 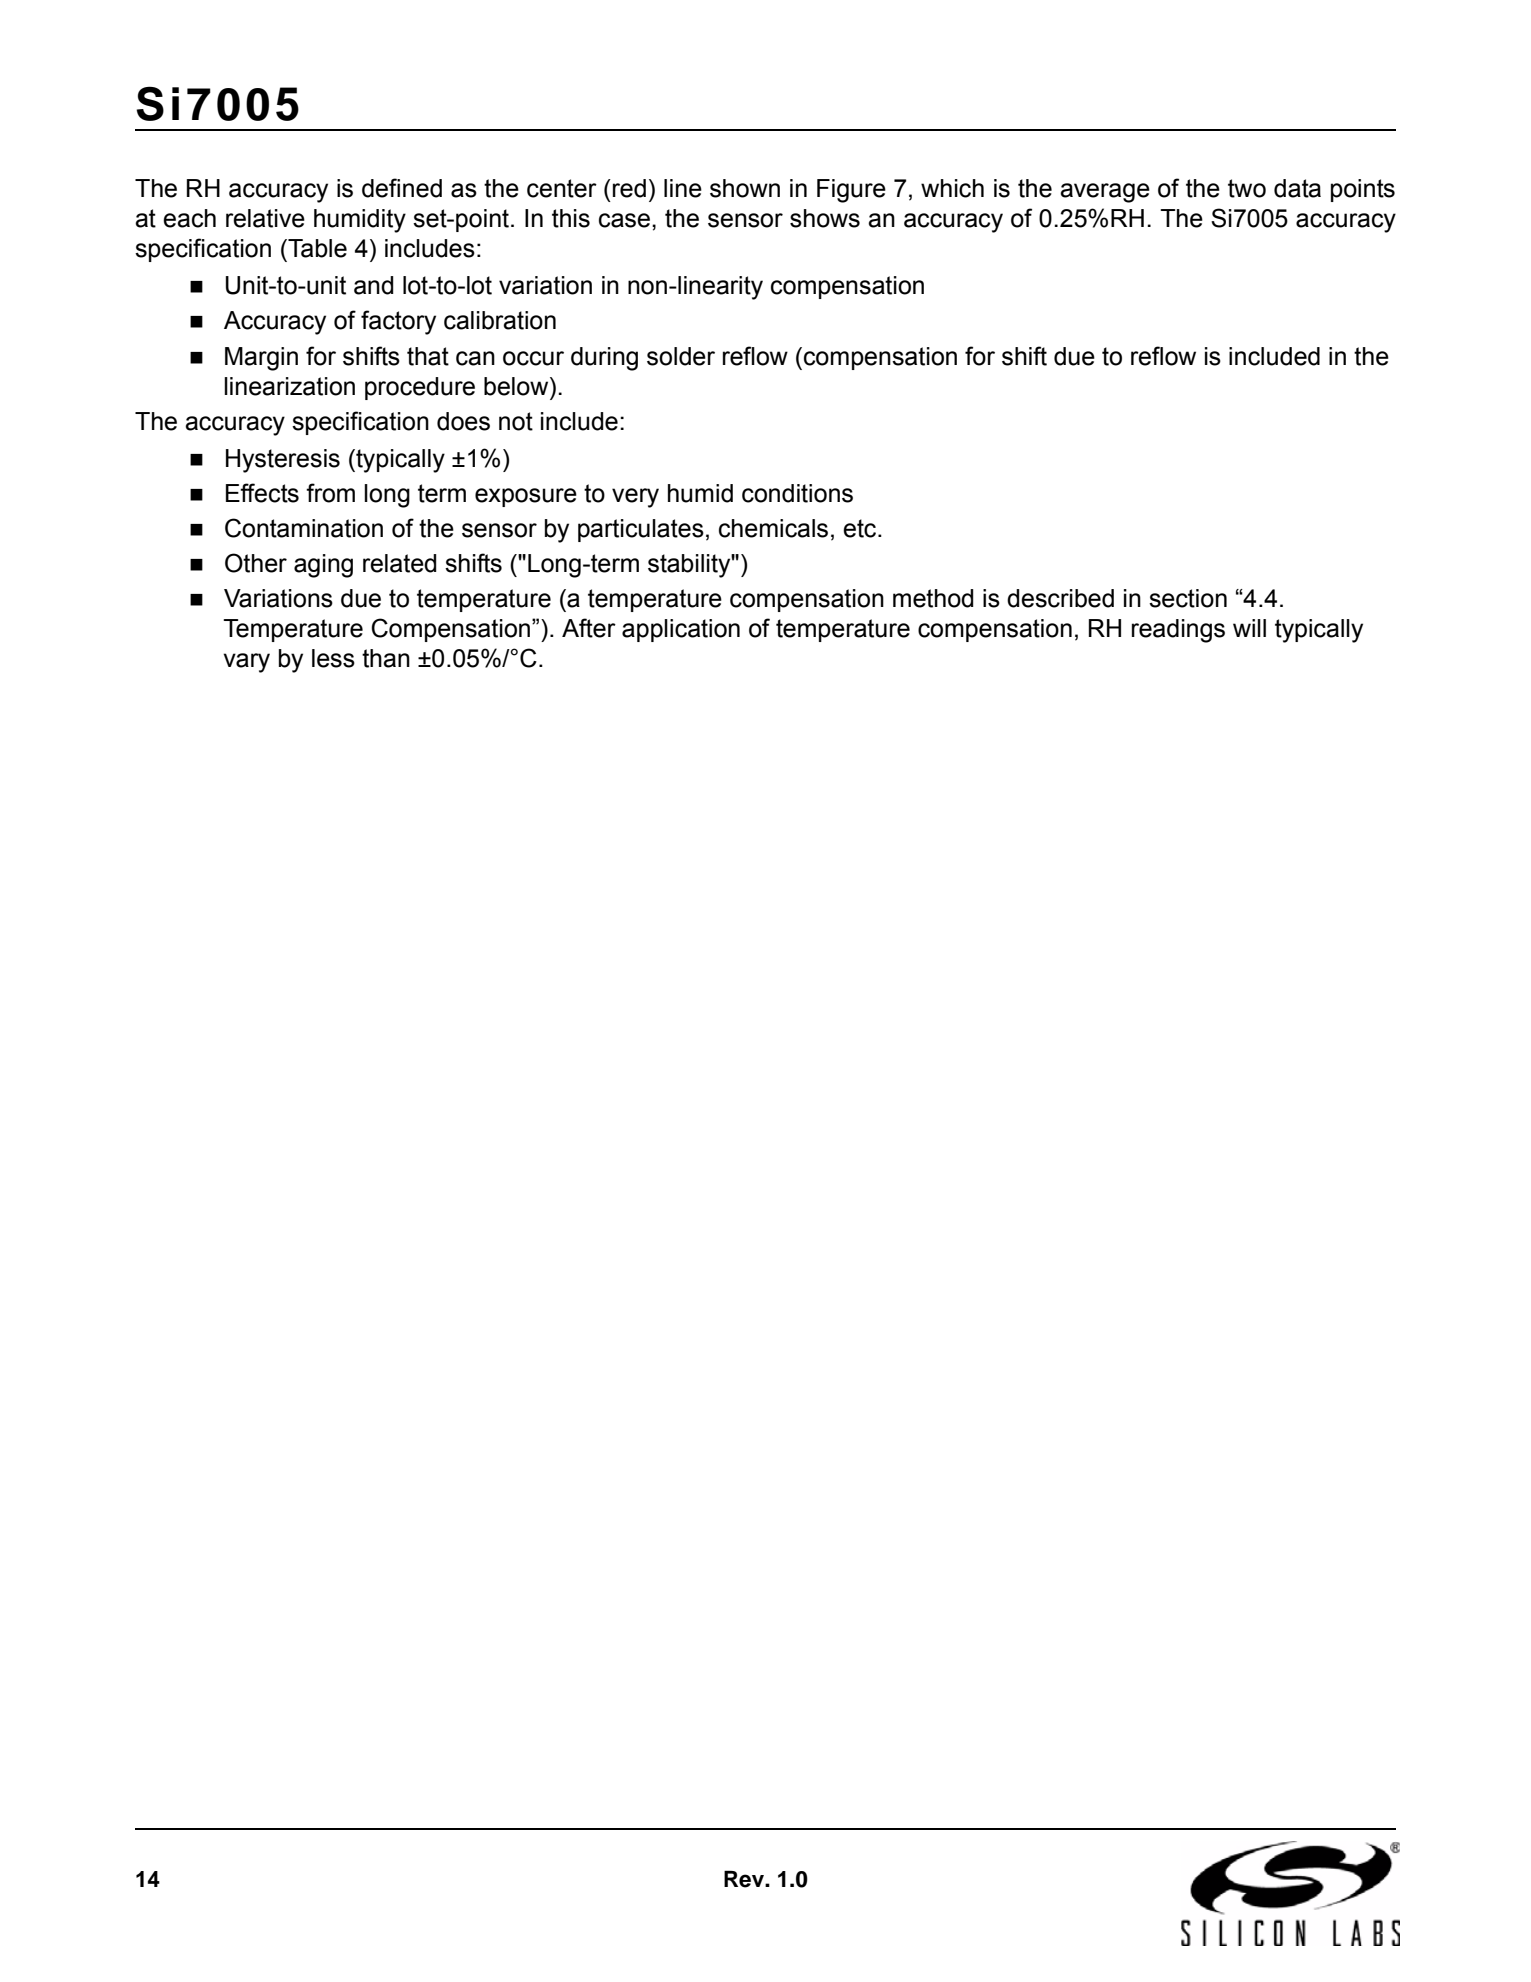 What do you see at coordinates (745, 1879) in the page?
I see `Rev` at bounding box center [745, 1879].
